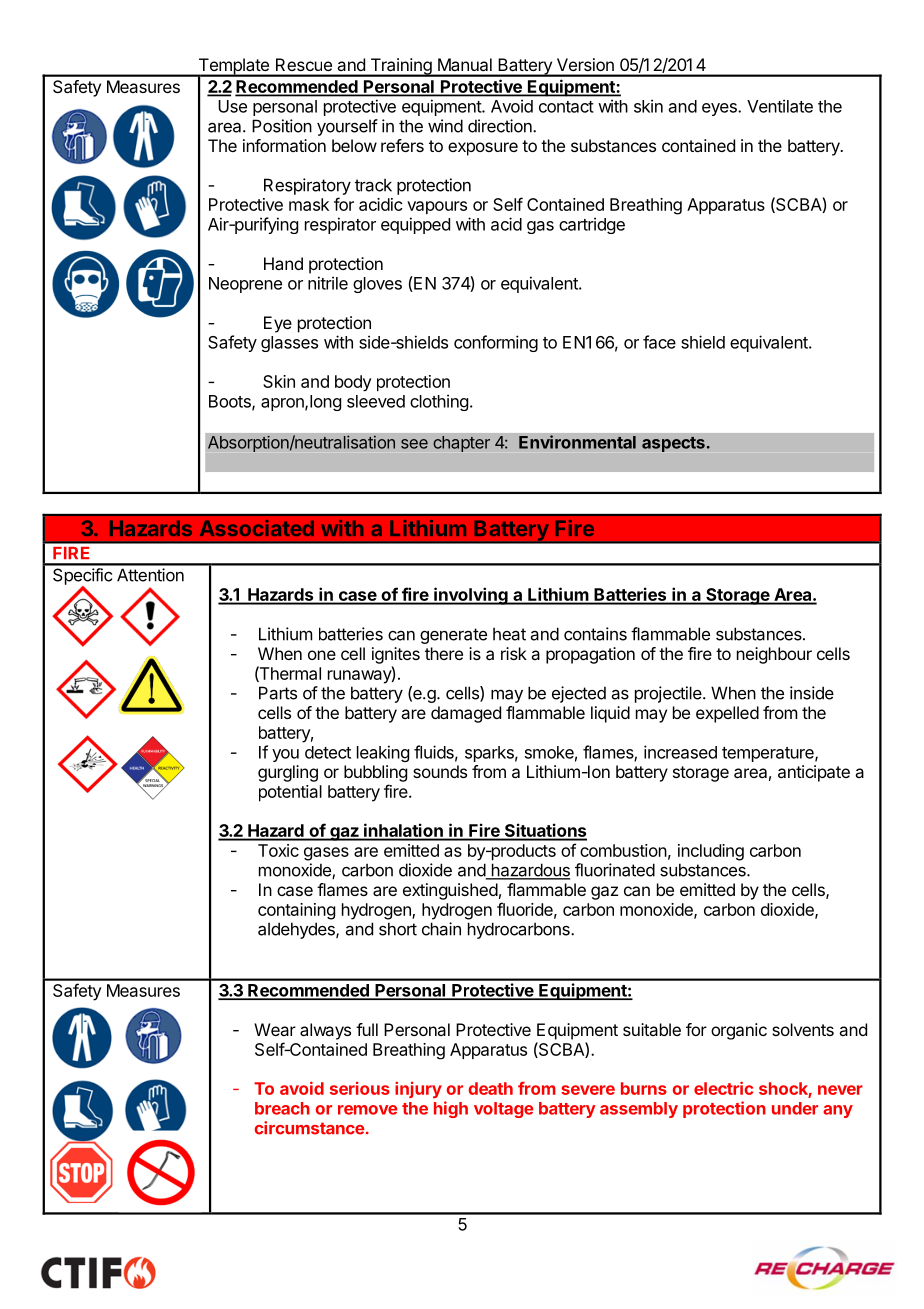  Describe the element at coordinates (723, 1088) in the screenshot. I see `electric` at that location.
